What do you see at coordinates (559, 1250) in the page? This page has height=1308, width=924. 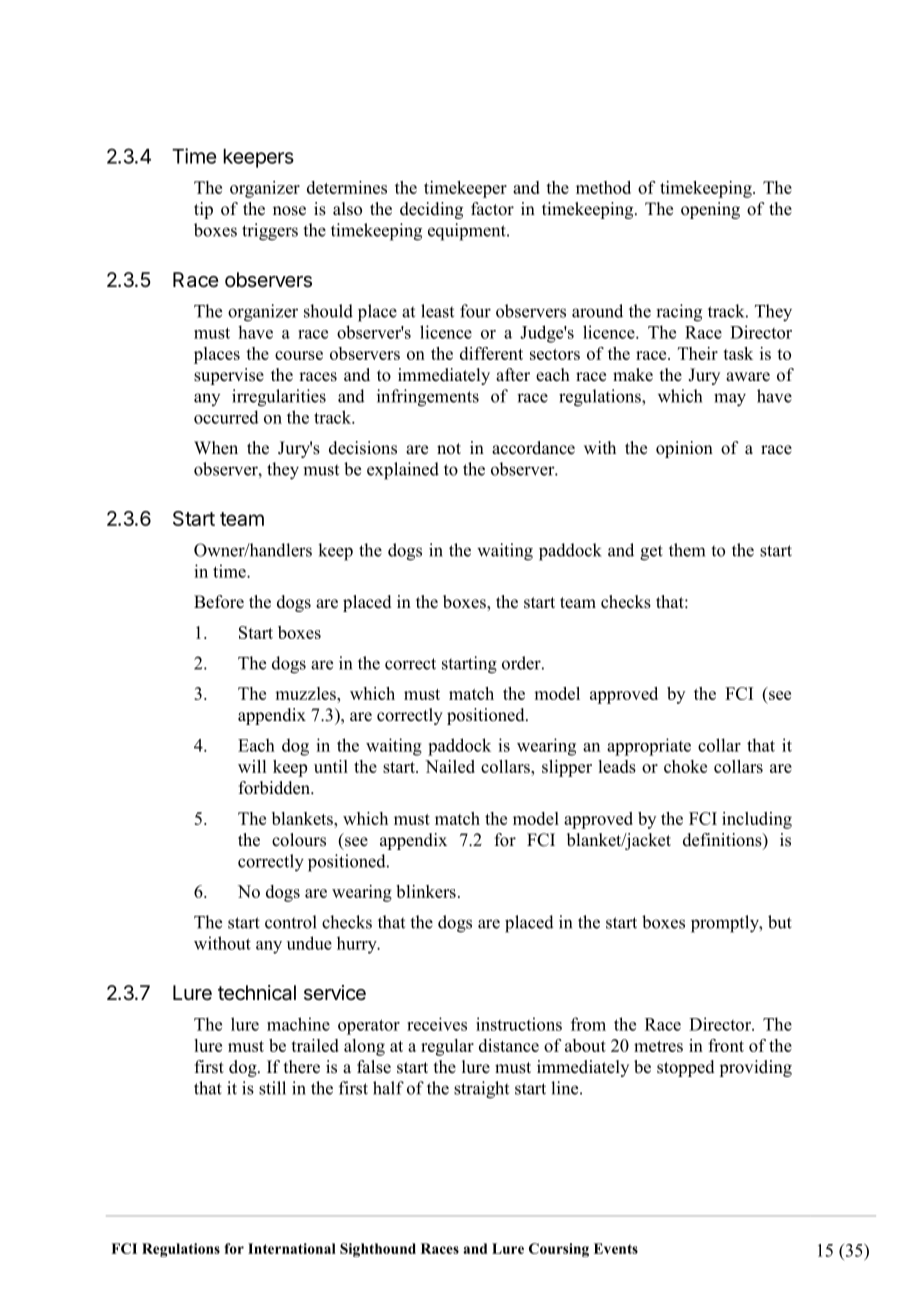 I see `Coursing` at bounding box center [559, 1250].
